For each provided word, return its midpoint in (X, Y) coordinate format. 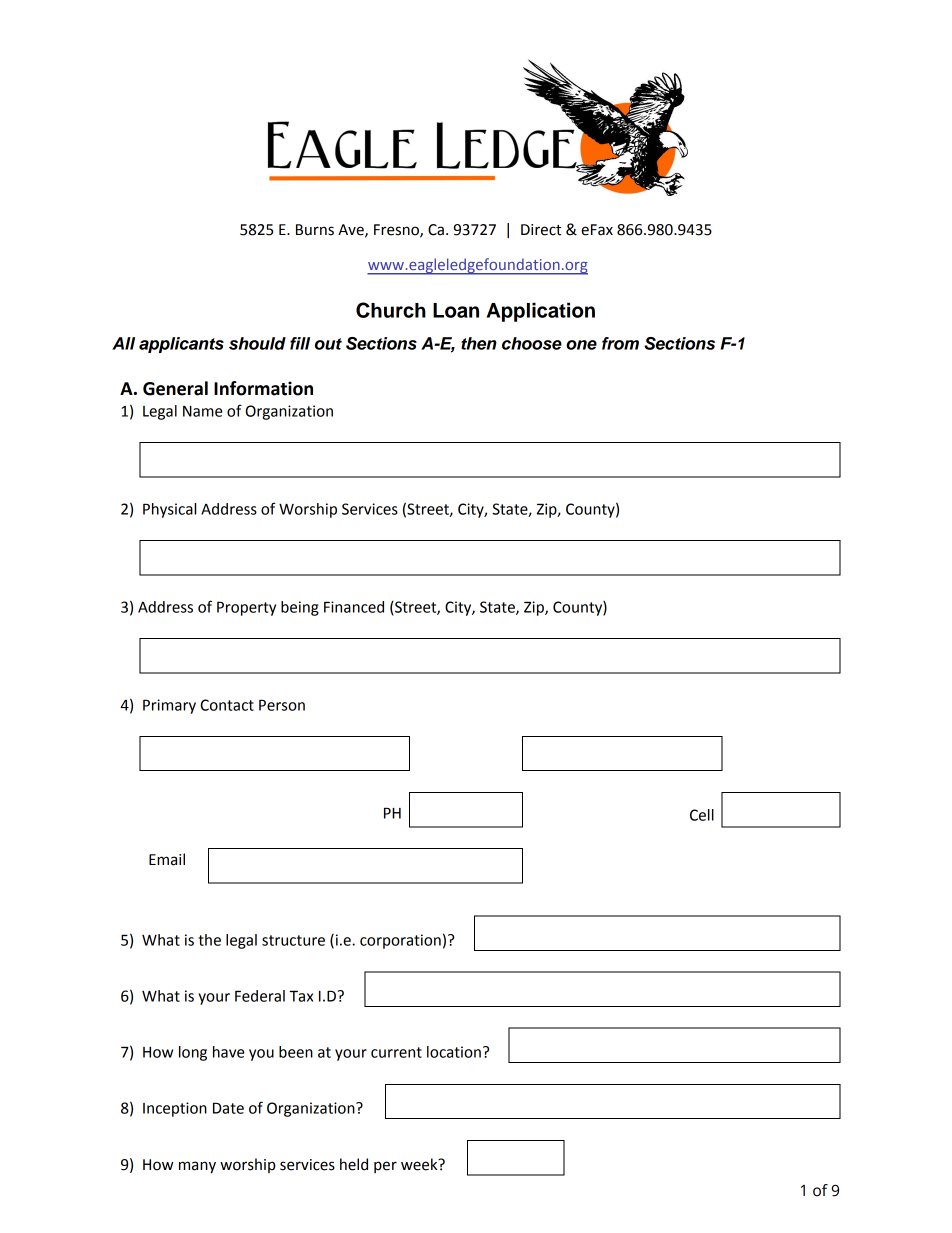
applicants (181, 345)
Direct (541, 230)
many (197, 1167)
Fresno (397, 231)
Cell (702, 815)
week (420, 1164)
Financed (354, 607)
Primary (169, 706)
